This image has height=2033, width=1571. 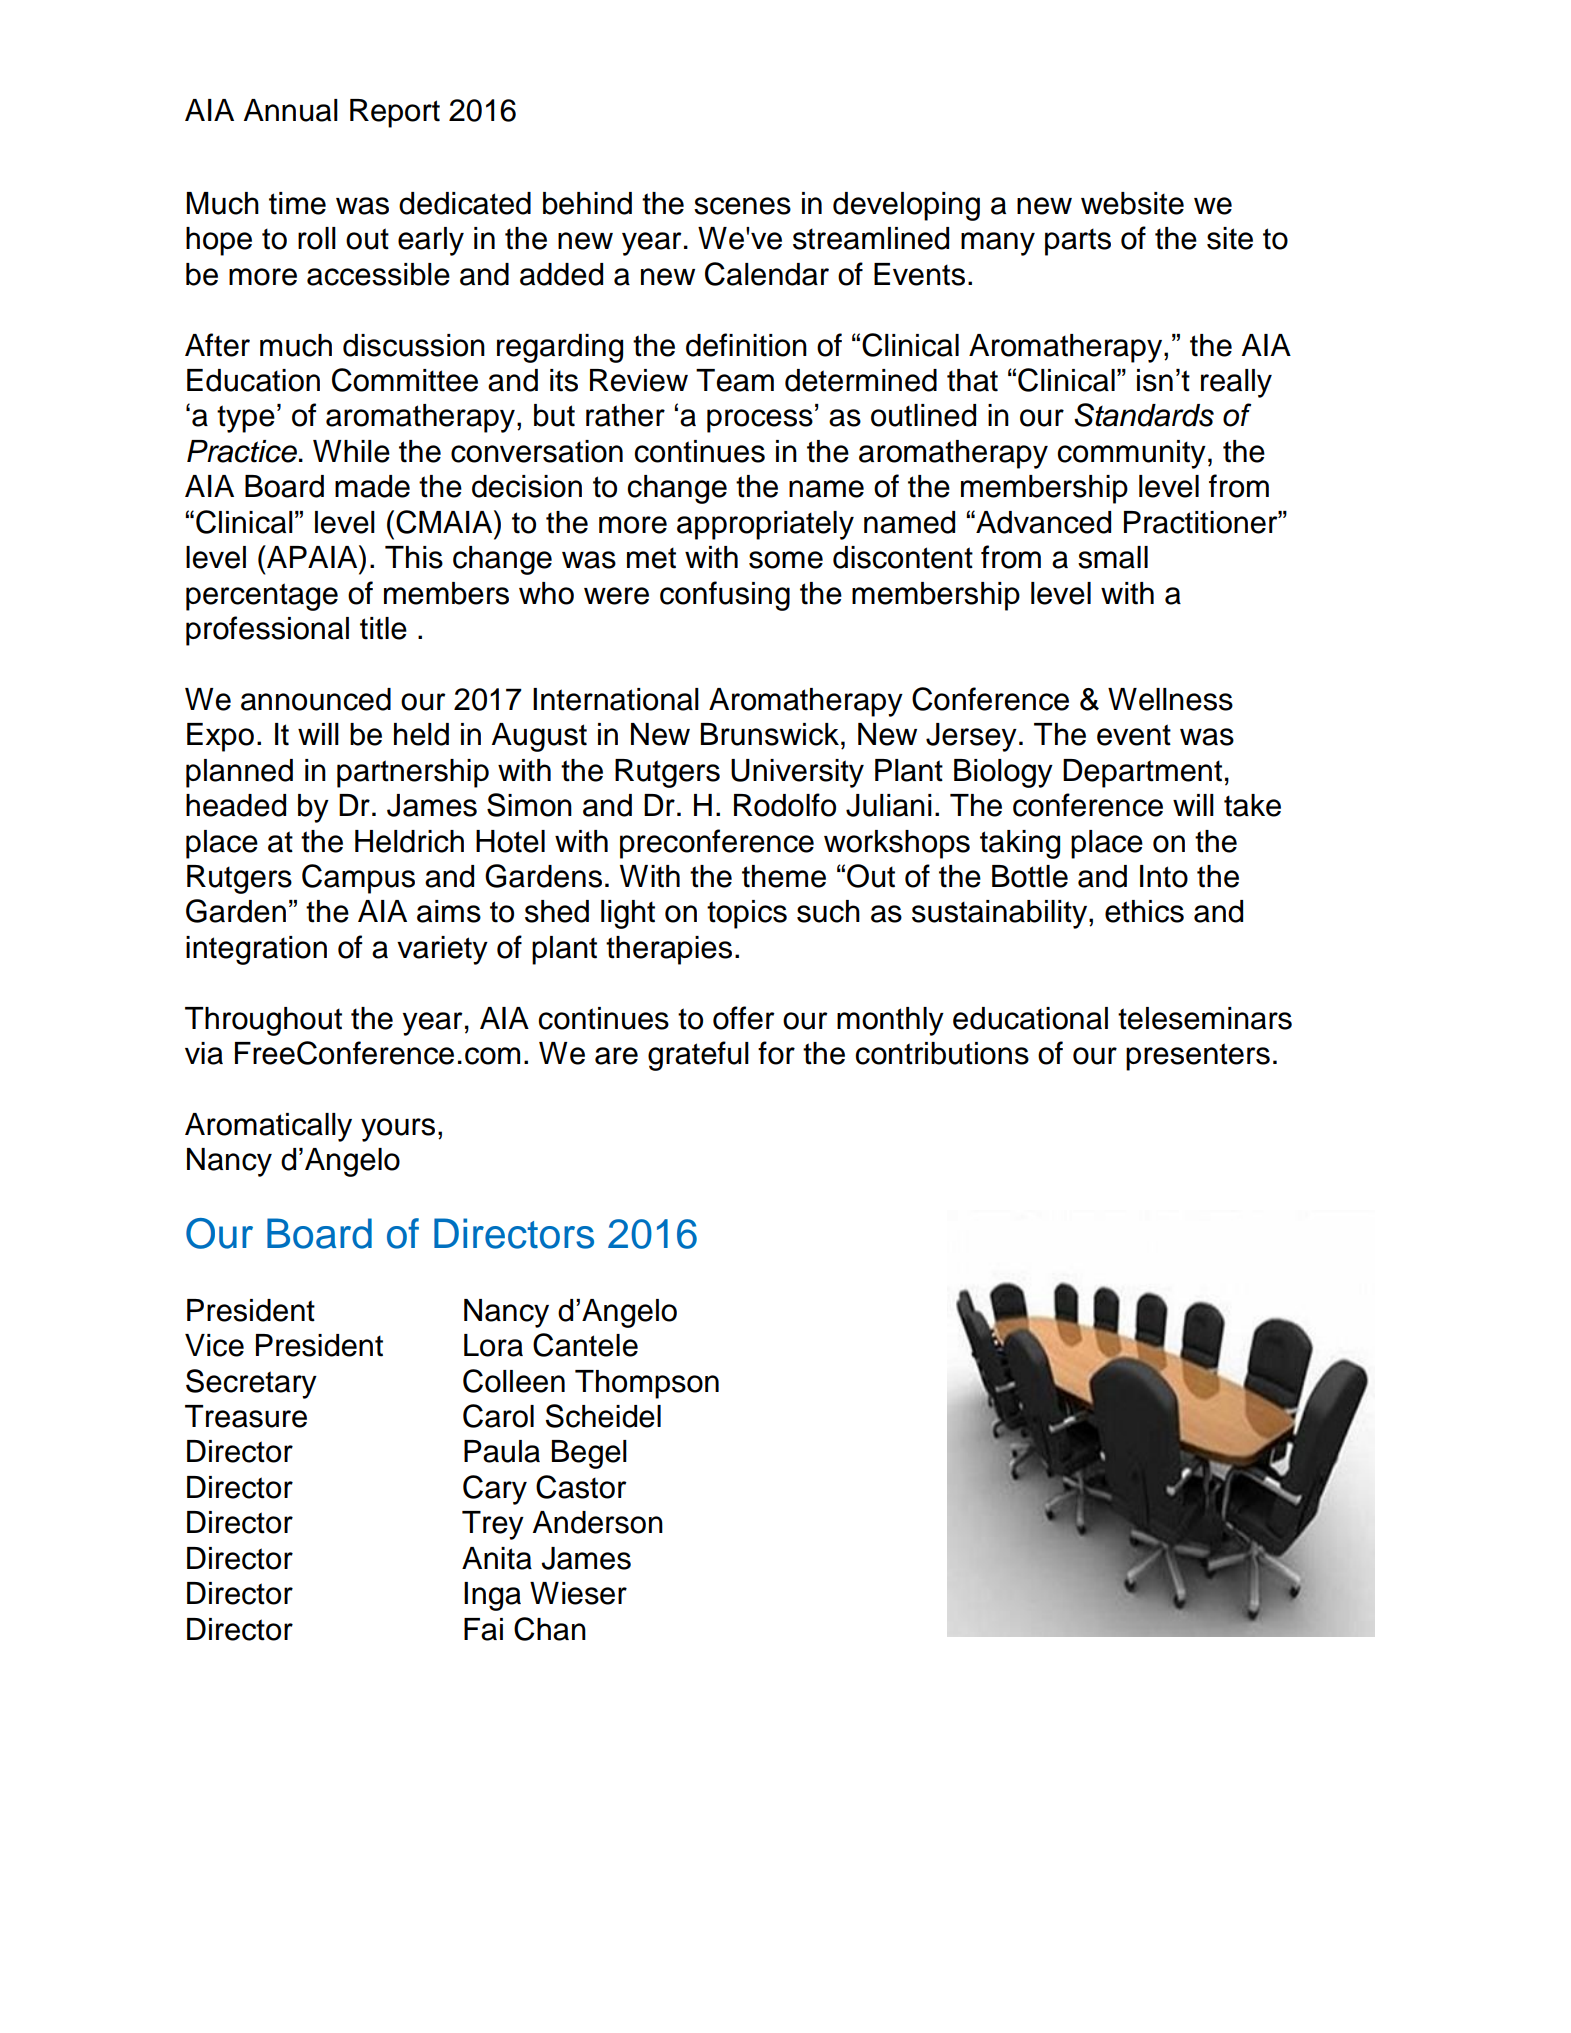 What do you see at coordinates (744, 1018) in the image?
I see `offer` at bounding box center [744, 1018].
